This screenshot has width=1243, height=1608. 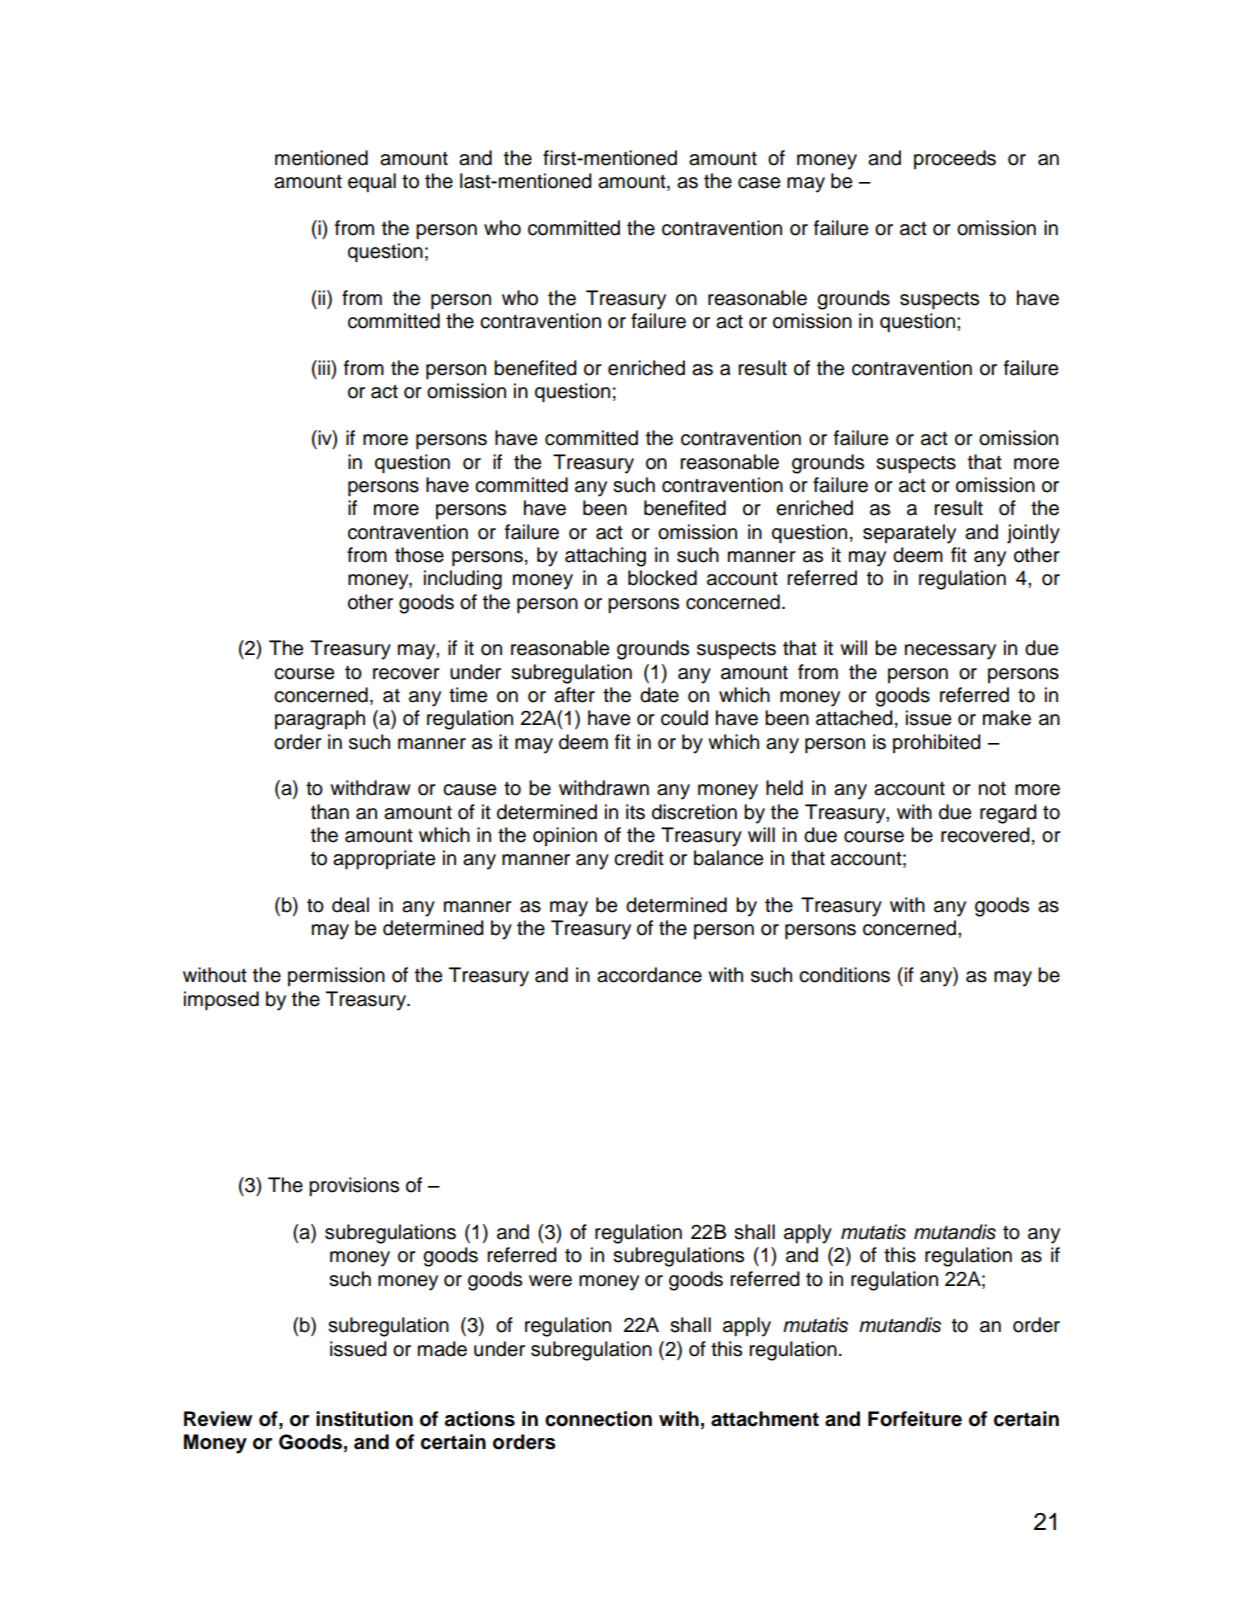 I want to click on than, so click(x=330, y=812).
